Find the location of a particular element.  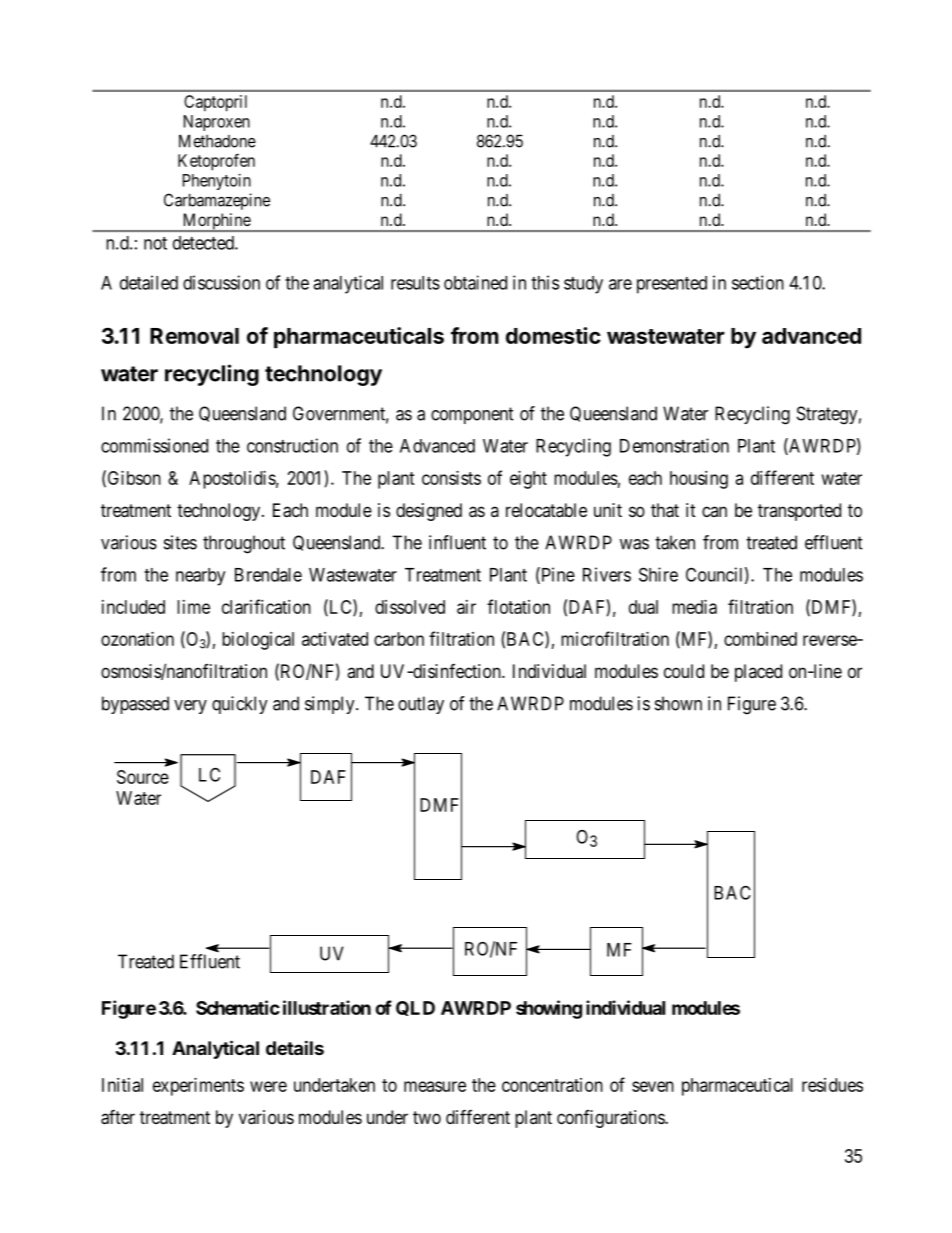

obtained is located at coordinates (475, 282).
